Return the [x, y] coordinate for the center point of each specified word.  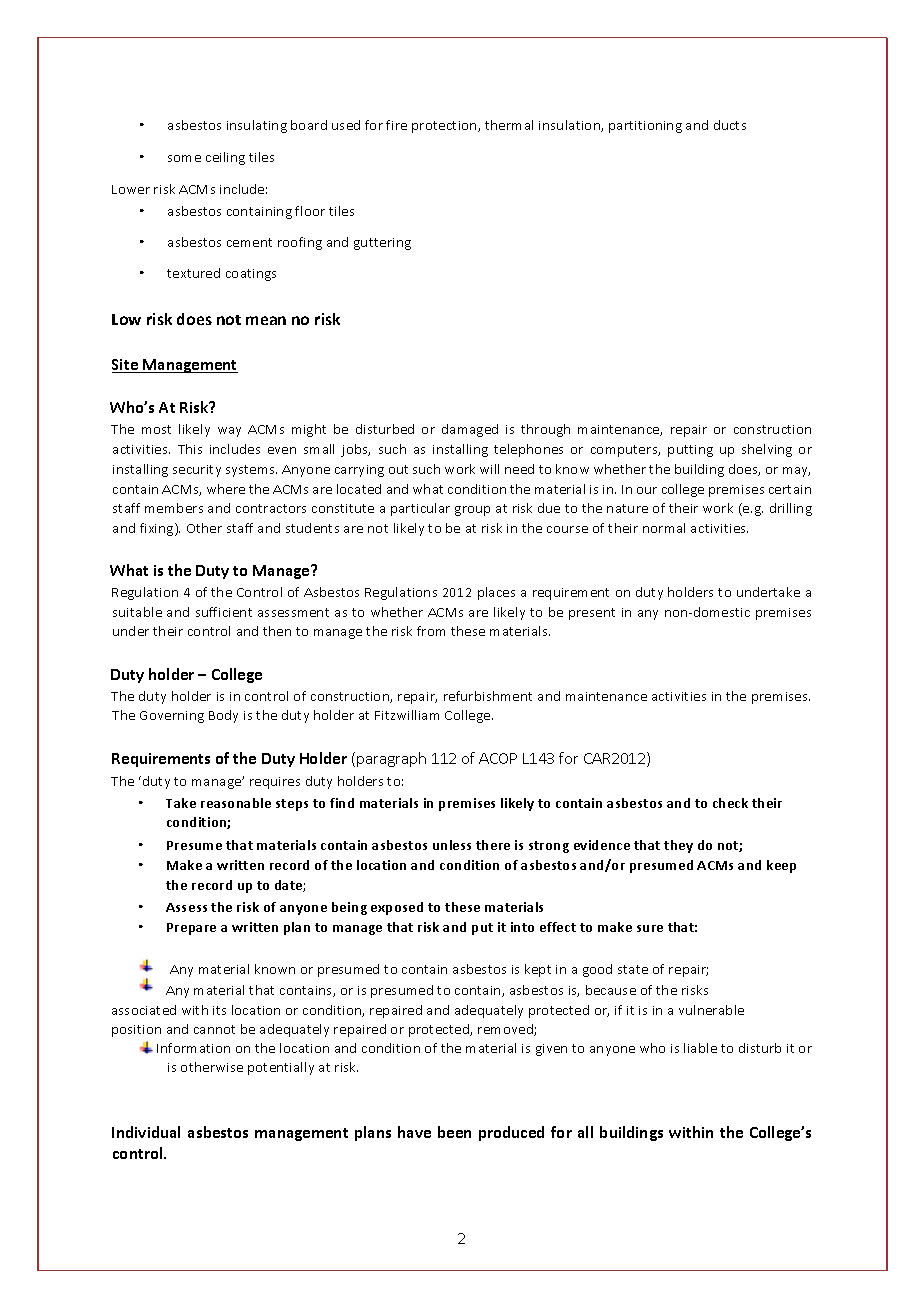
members [174, 508]
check [730, 803]
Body [223, 716]
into [522, 927]
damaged [470, 430]
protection [445, 127]
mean [266, 320]
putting [690, 451]
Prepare [191, 929]
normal [664, 528]
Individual [146, 1132]
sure [650, 928]
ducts [730, 125]
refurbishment [488, 696]
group [472, 511]
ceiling [225, 158]
